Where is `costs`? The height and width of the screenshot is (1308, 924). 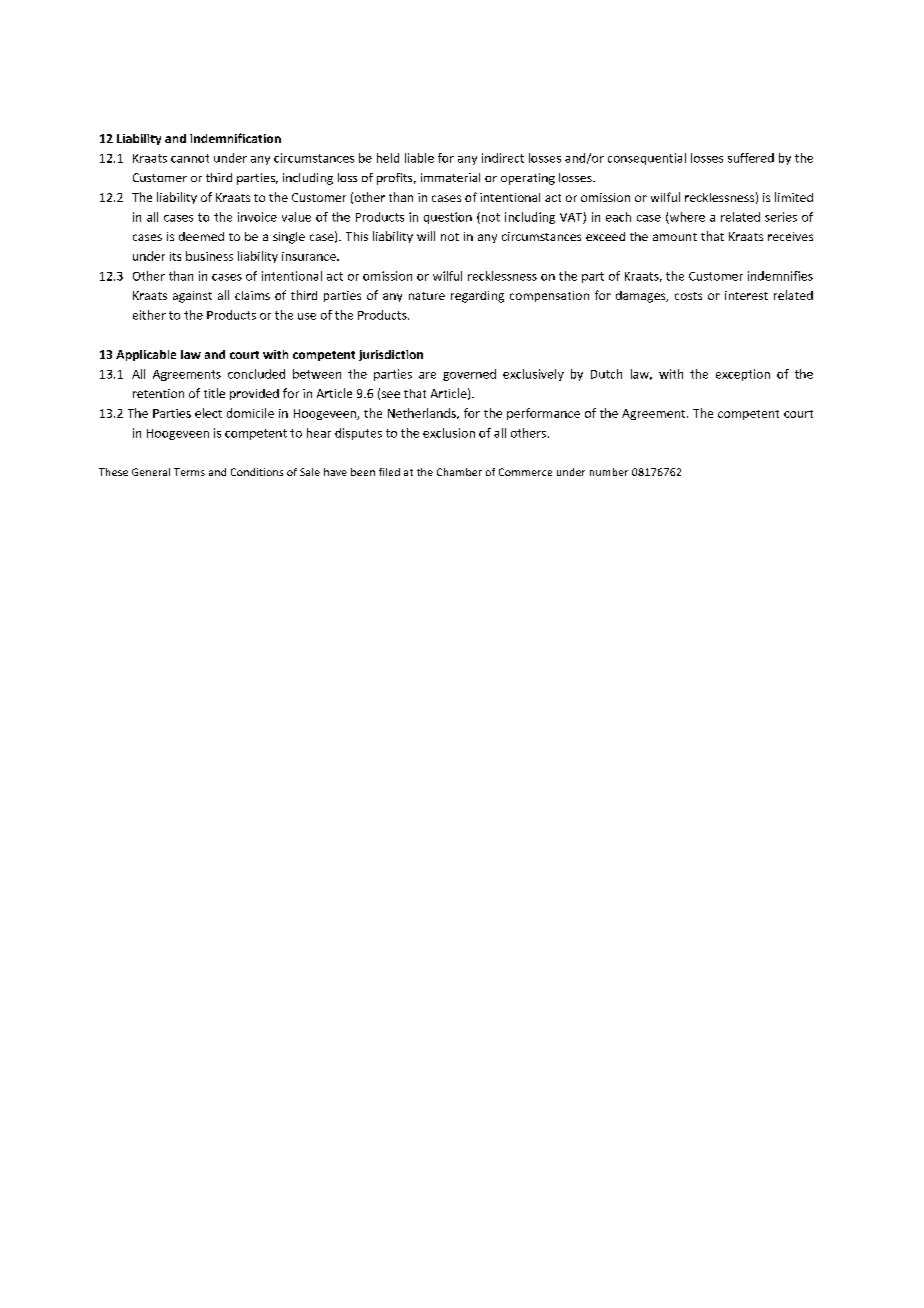
costs is located at coordinates (688, 296).
